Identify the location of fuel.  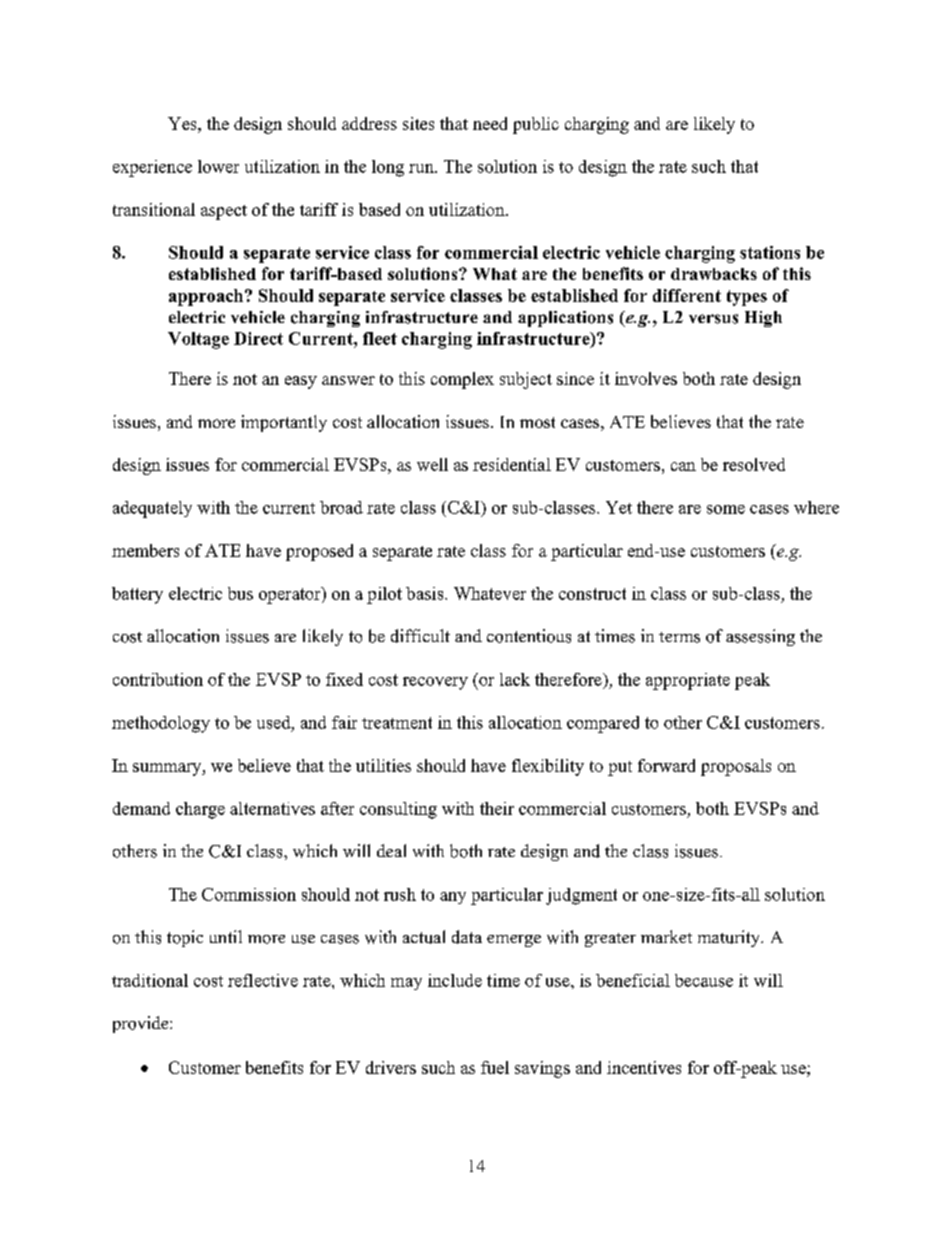
(495, 1067).
